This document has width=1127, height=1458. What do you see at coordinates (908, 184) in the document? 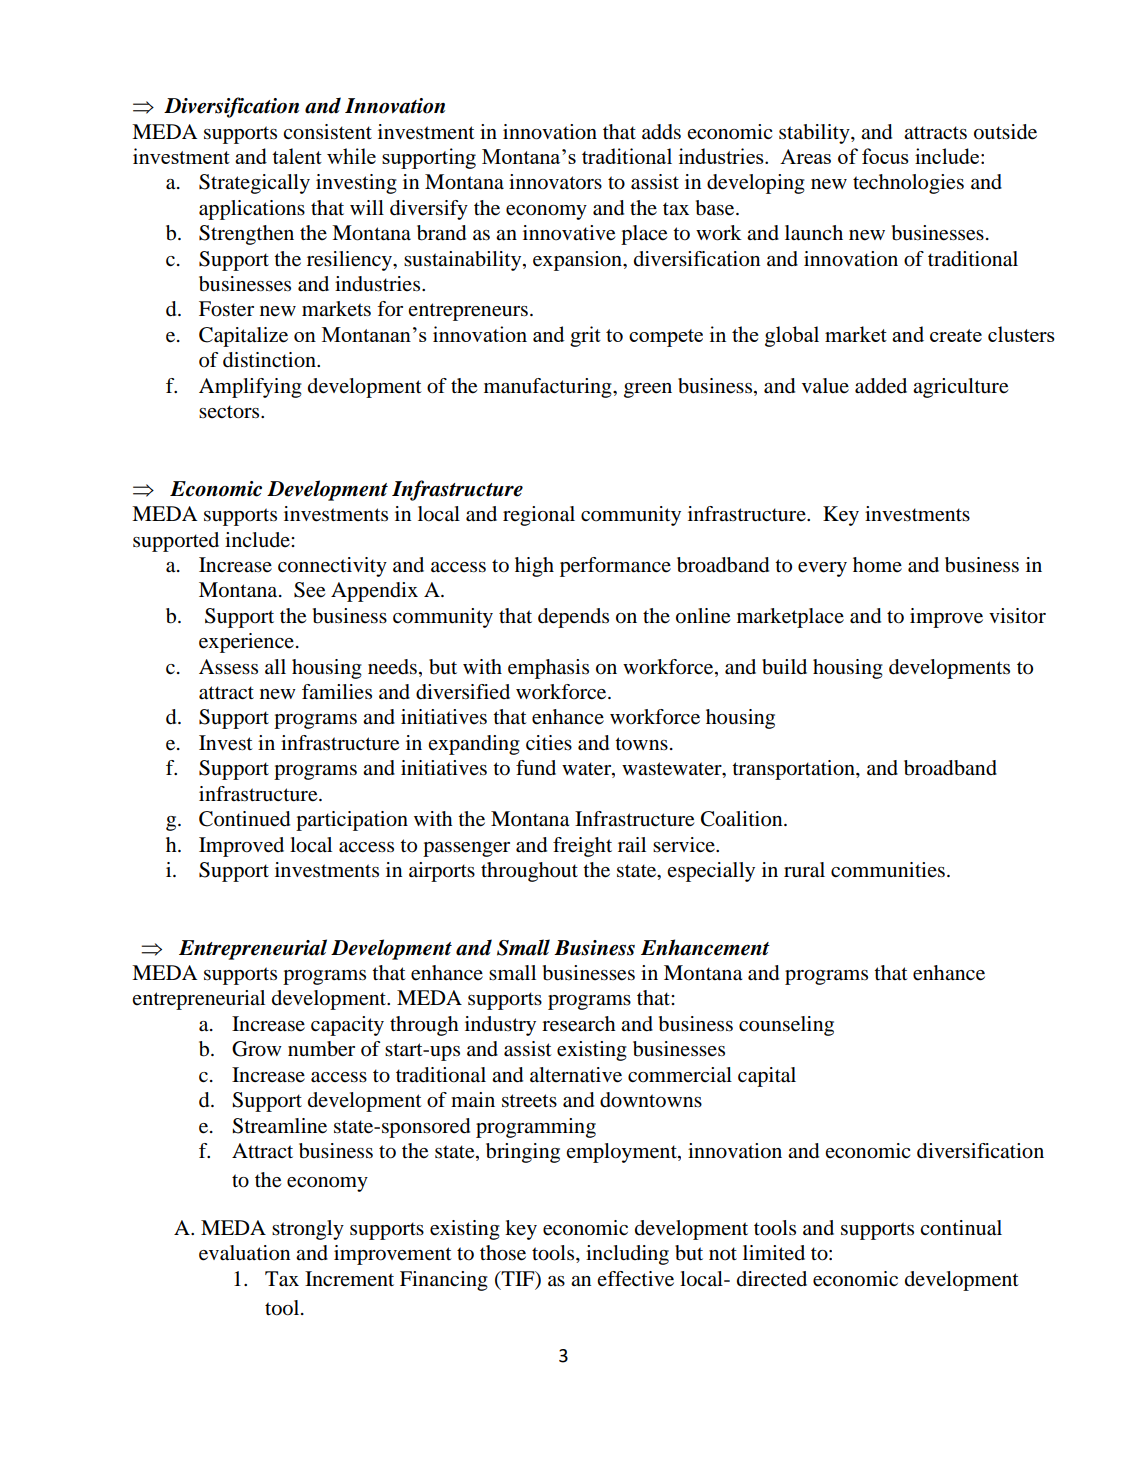
I see `technologies` at bounding box center [908, 184].
